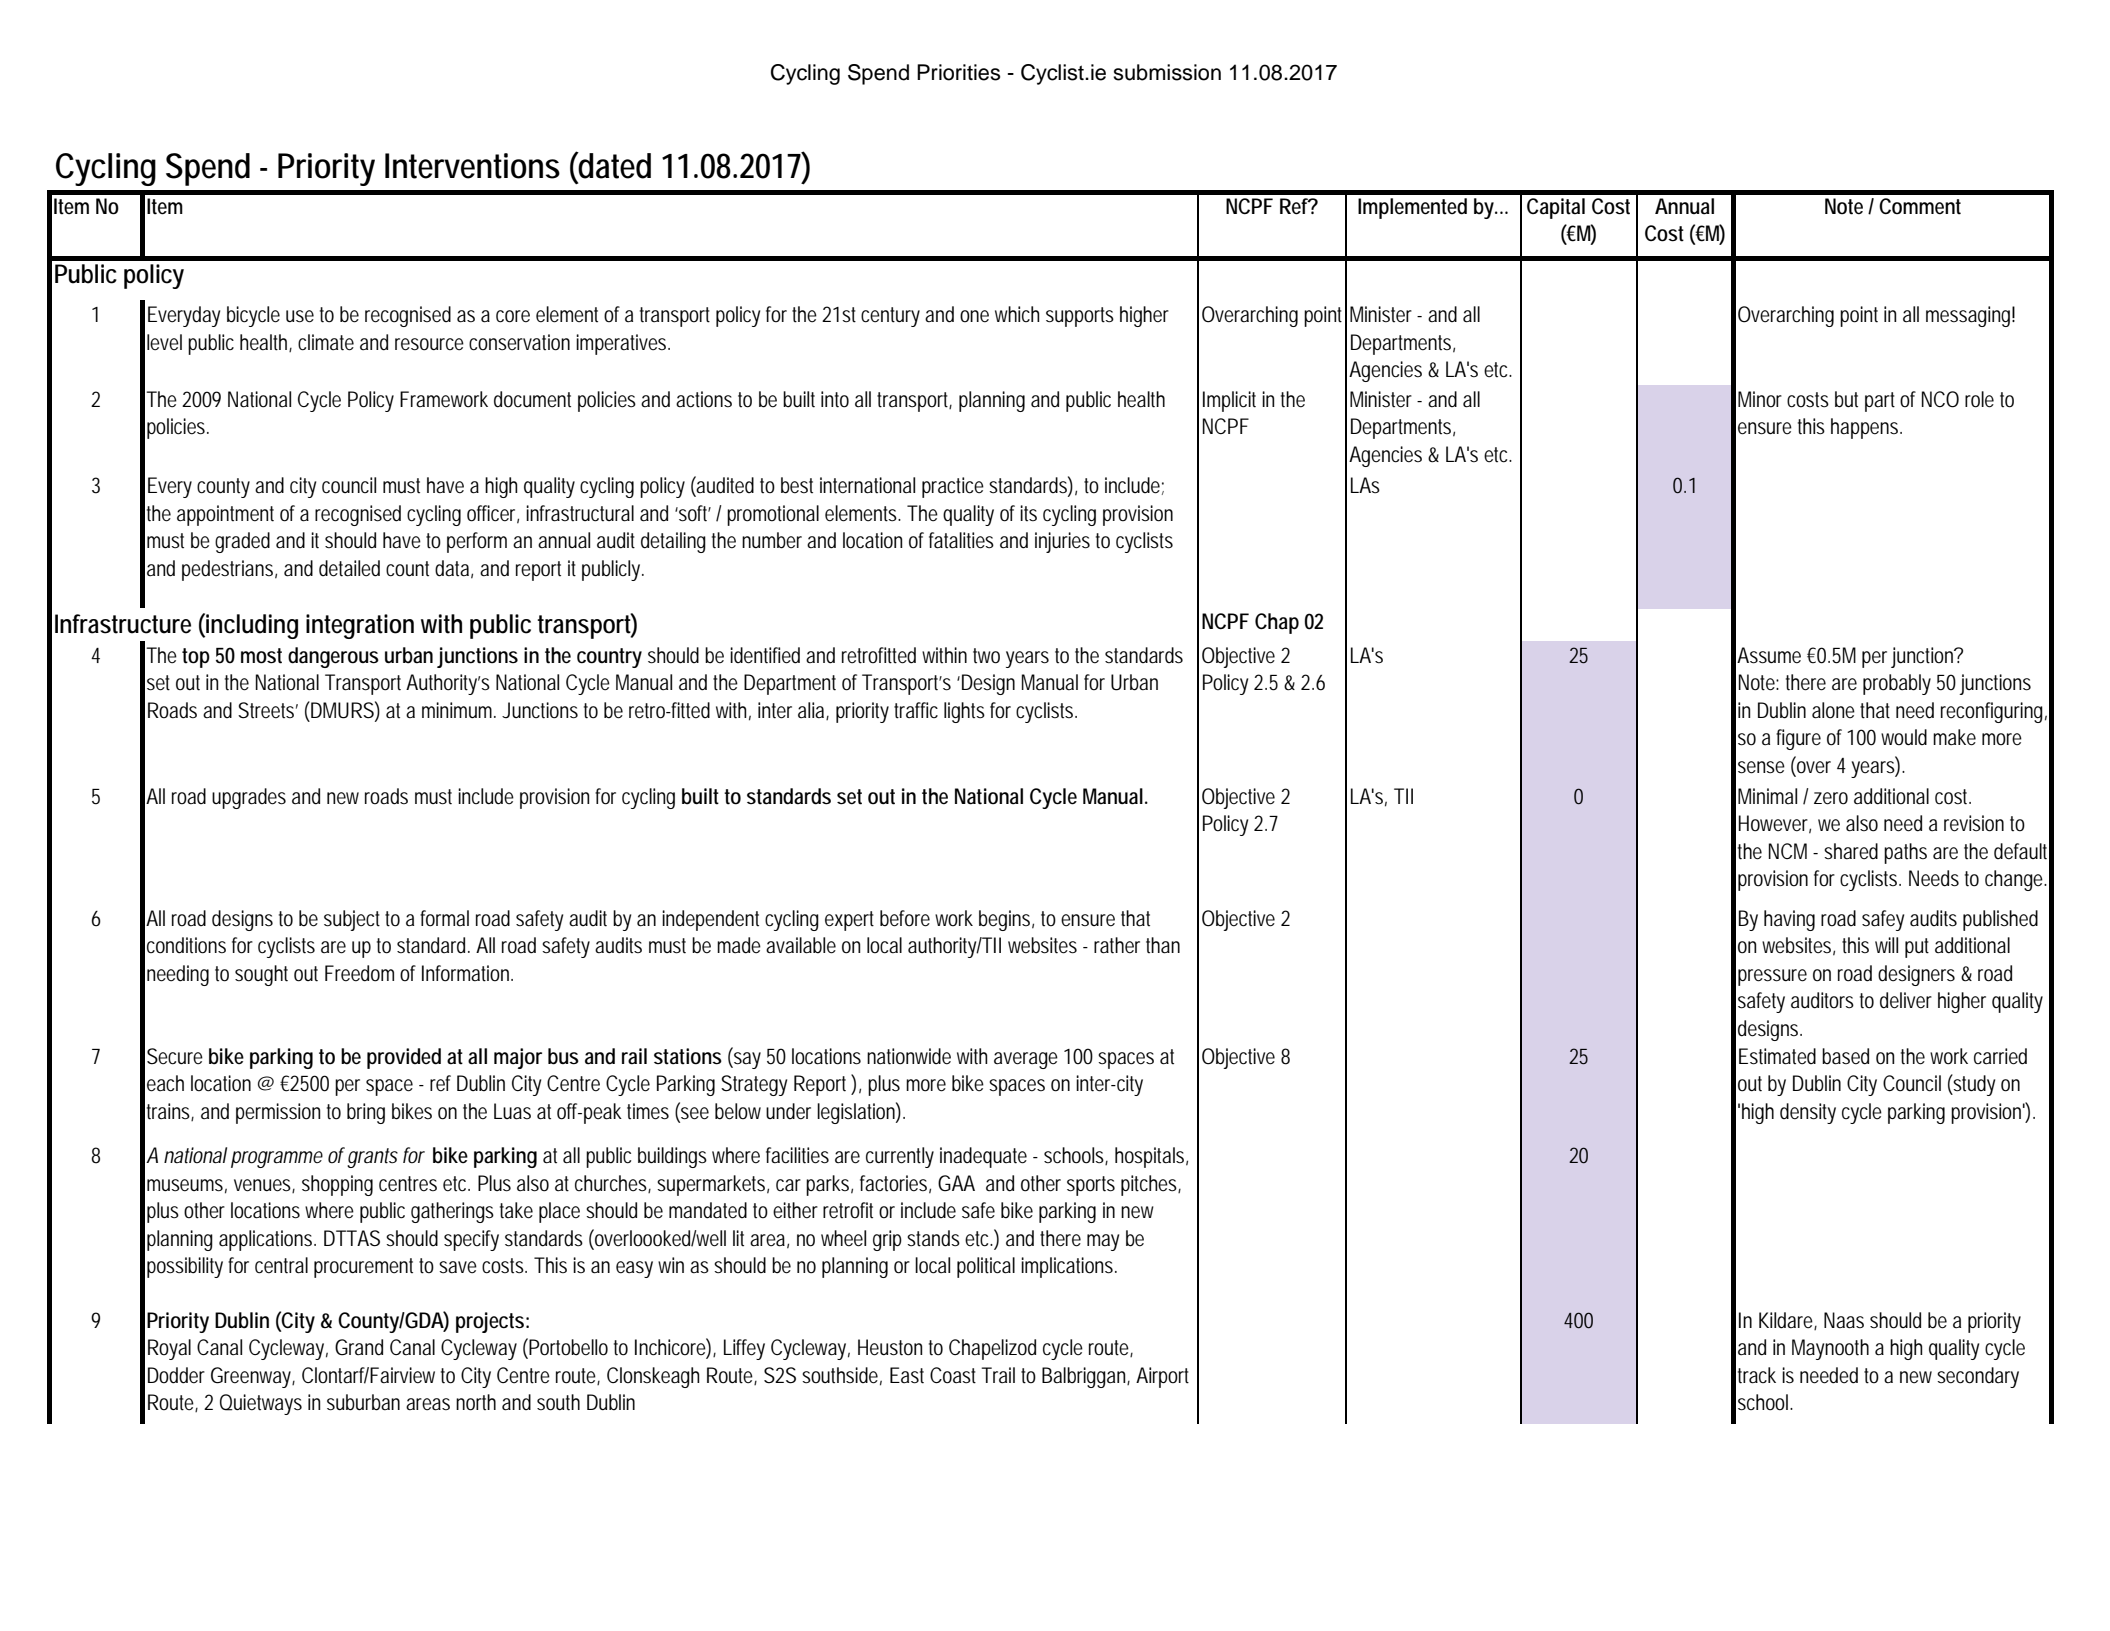 The image size is (2110, 1631). Describe the element at coordinates (958, 72) in the screenshot. I see `Priorities` at that location.
